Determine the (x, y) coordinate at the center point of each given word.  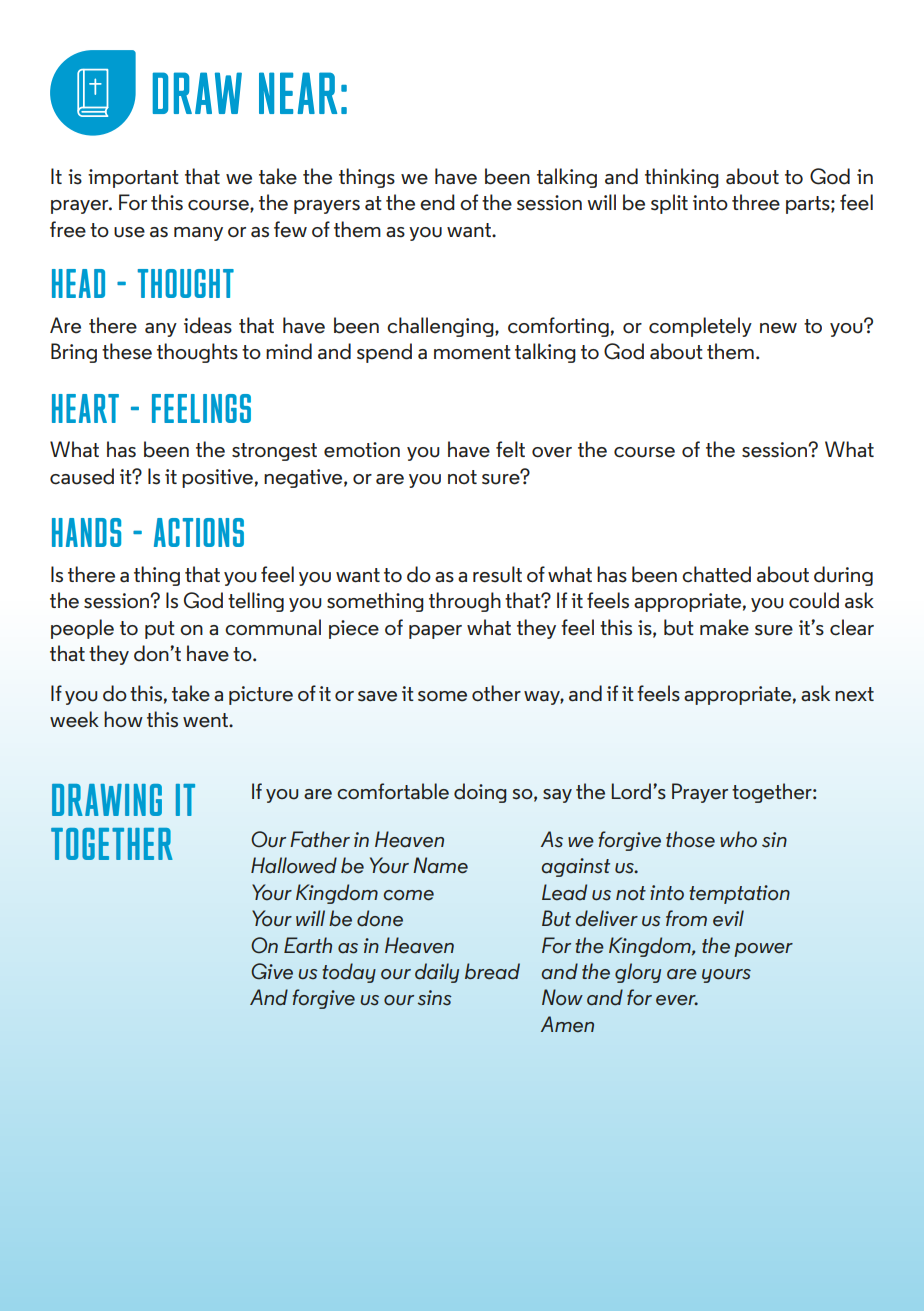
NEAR (298, 93)
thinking (682, 178)
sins (435, 998)
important (133, 178)
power (763, 950)
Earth (308, 945)
